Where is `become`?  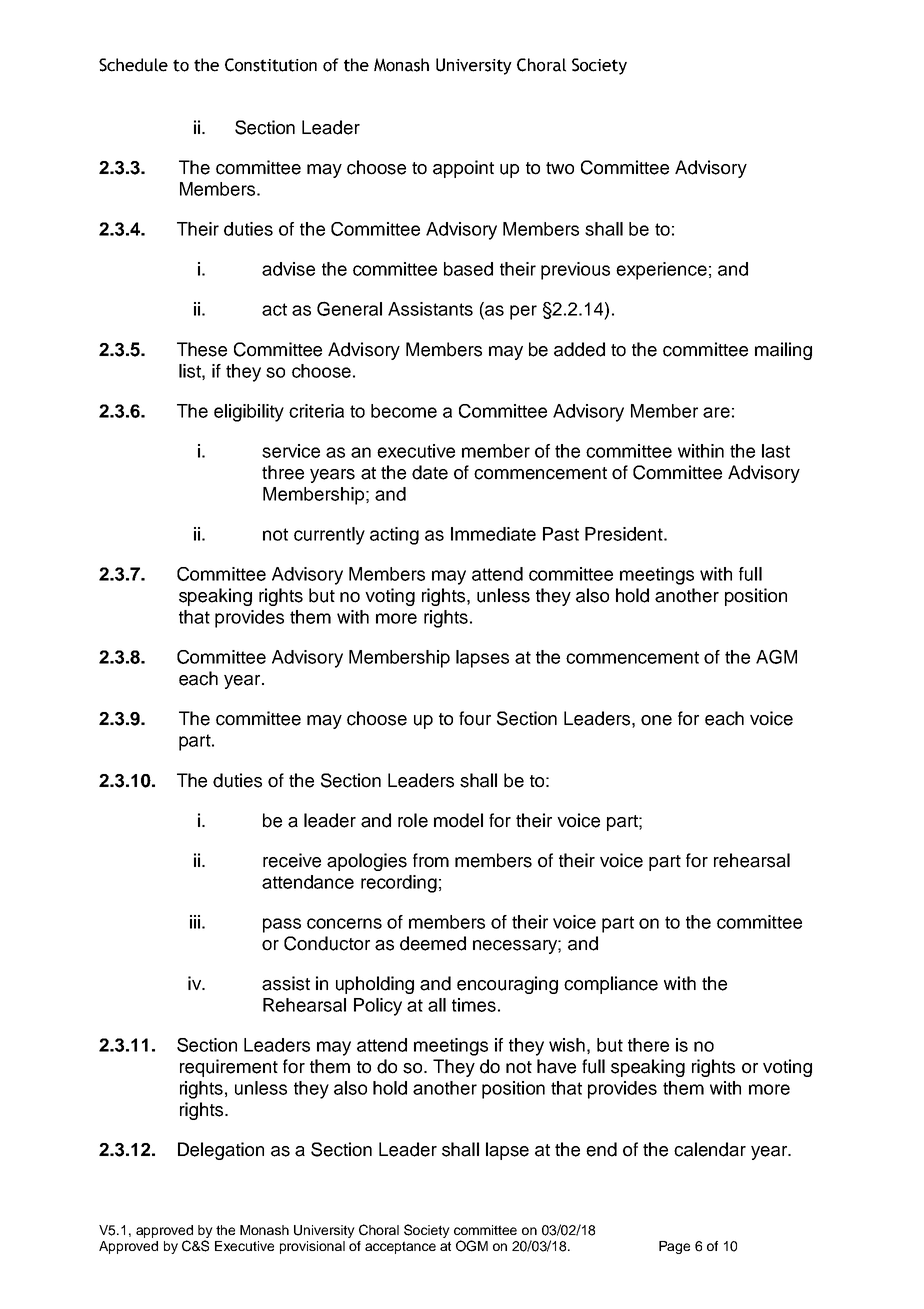 become is located at coordinates (404, 411).
